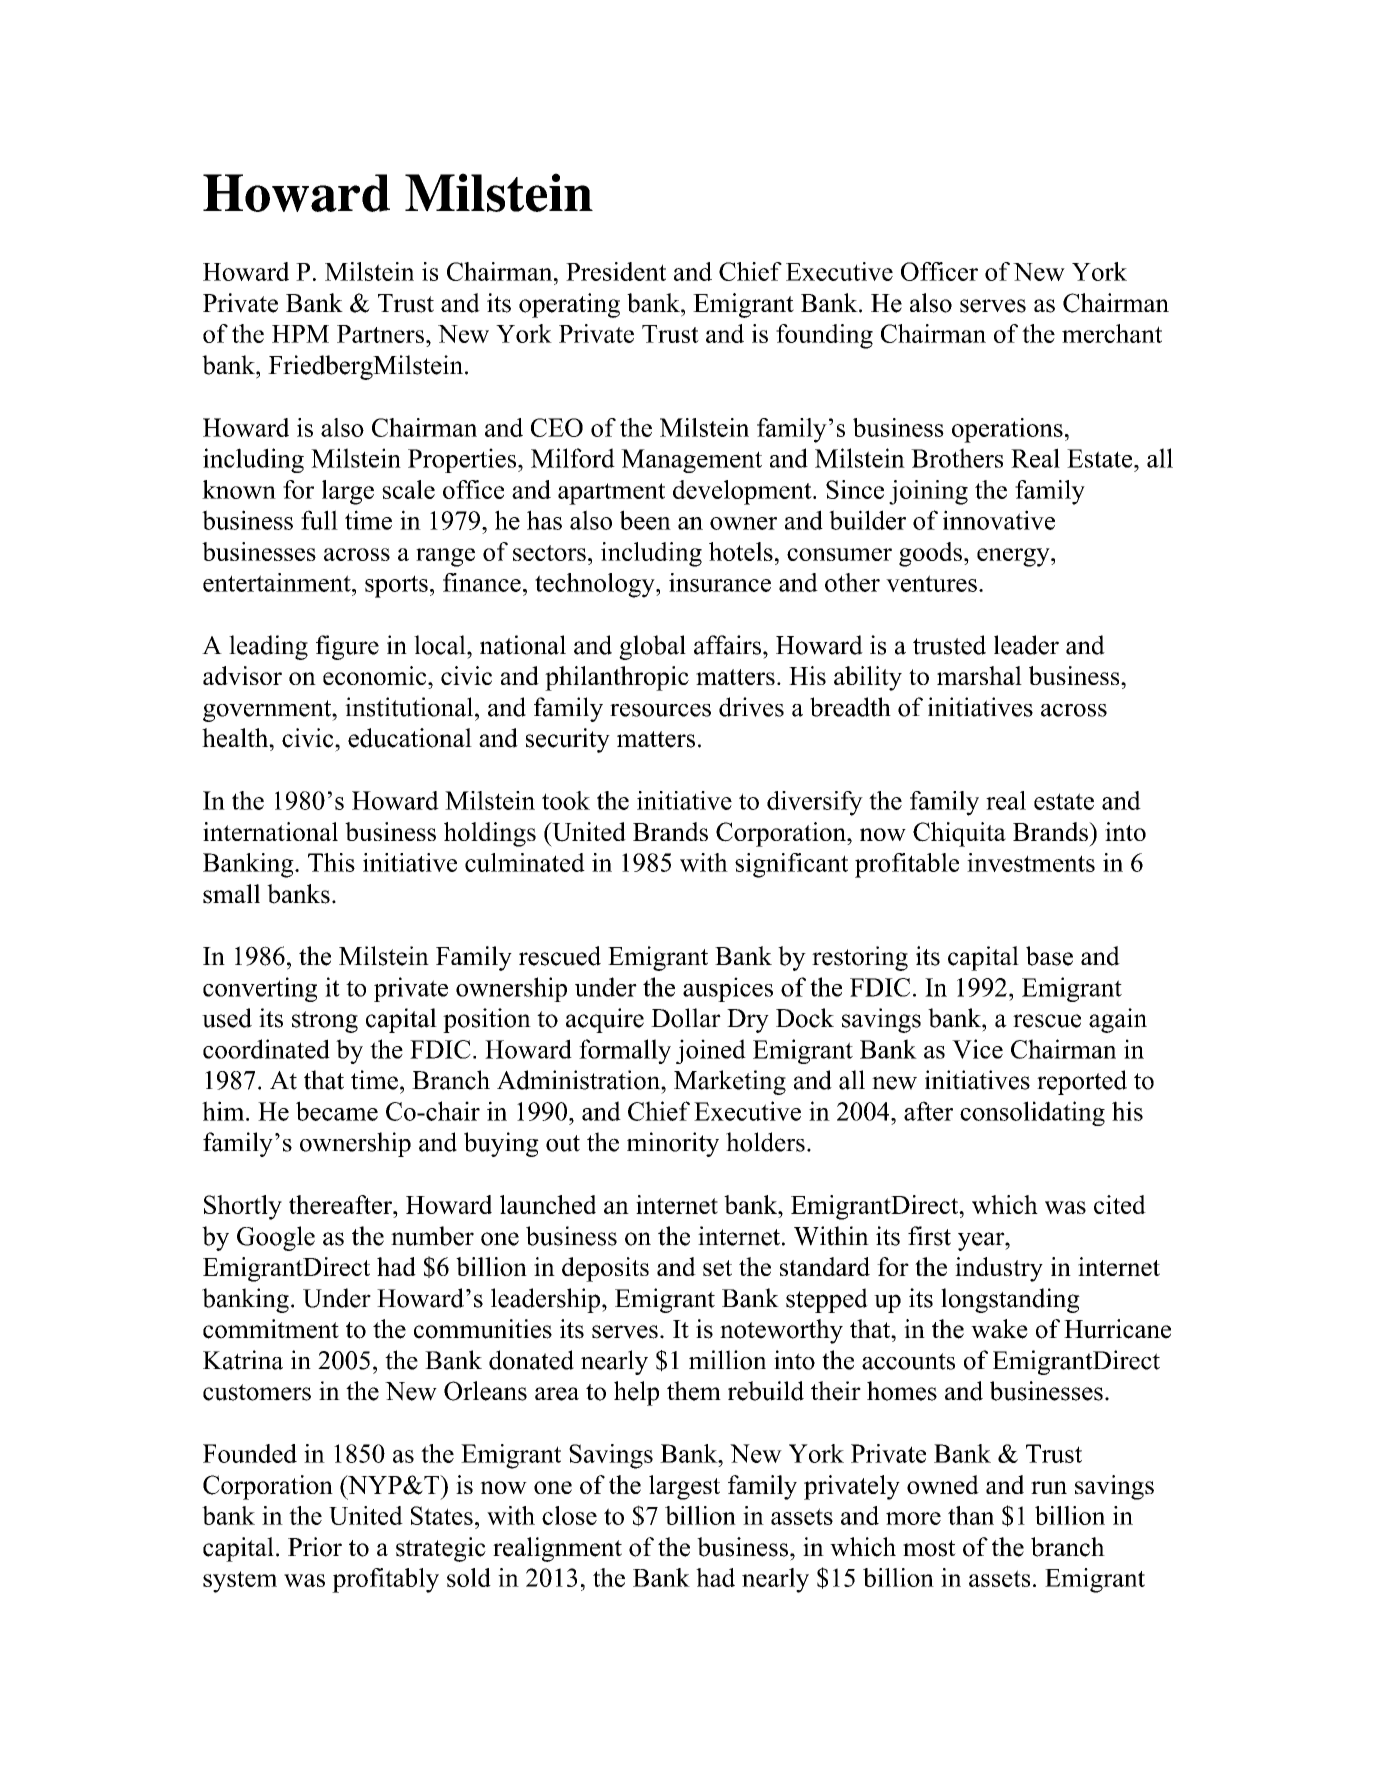  What do you see at coordinates (569, 1515) in the page?
I see `close` at bounding box center [569, 1515].
